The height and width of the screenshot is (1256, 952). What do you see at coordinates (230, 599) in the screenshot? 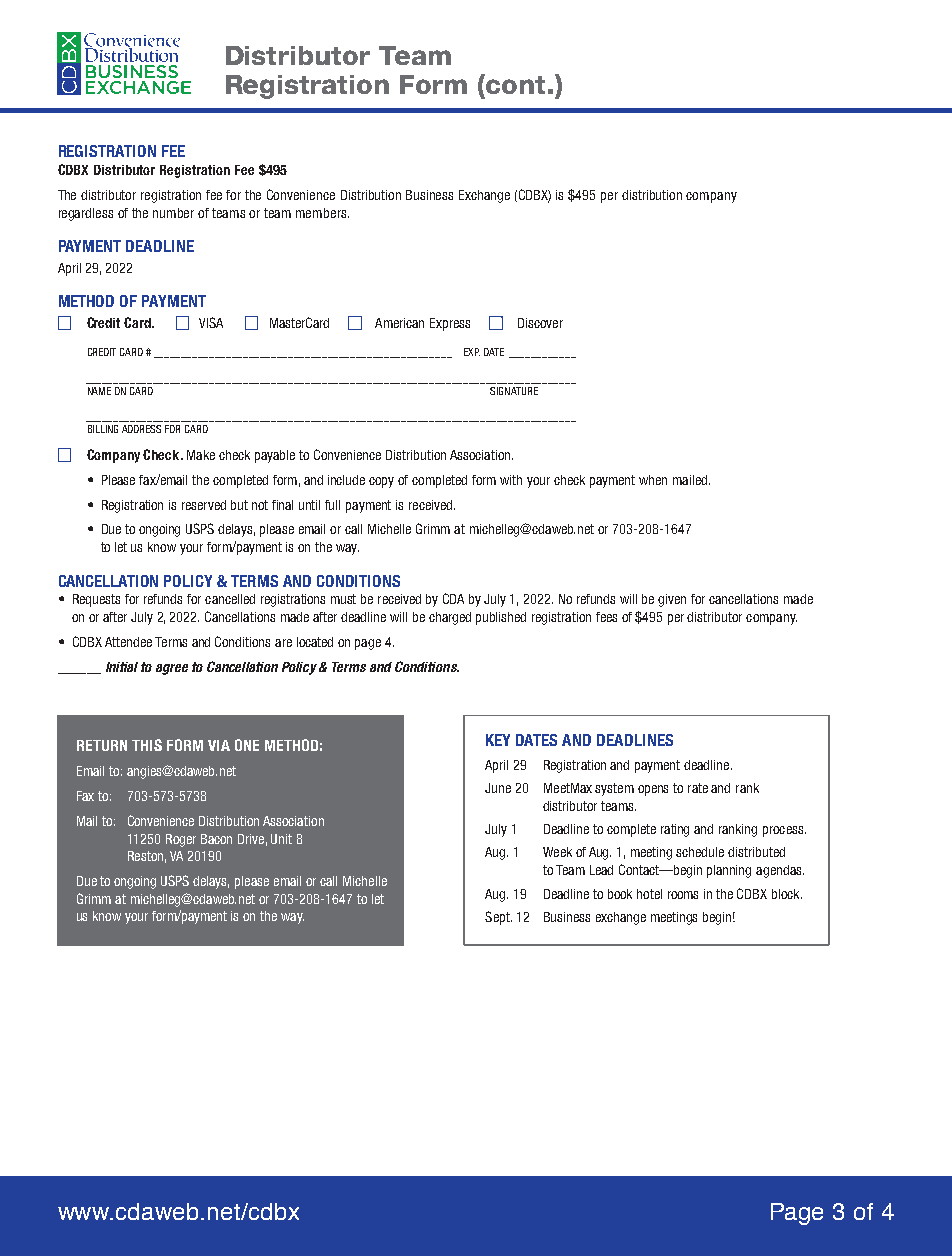
I see `cancelled` at bounding box center [230, 599].
